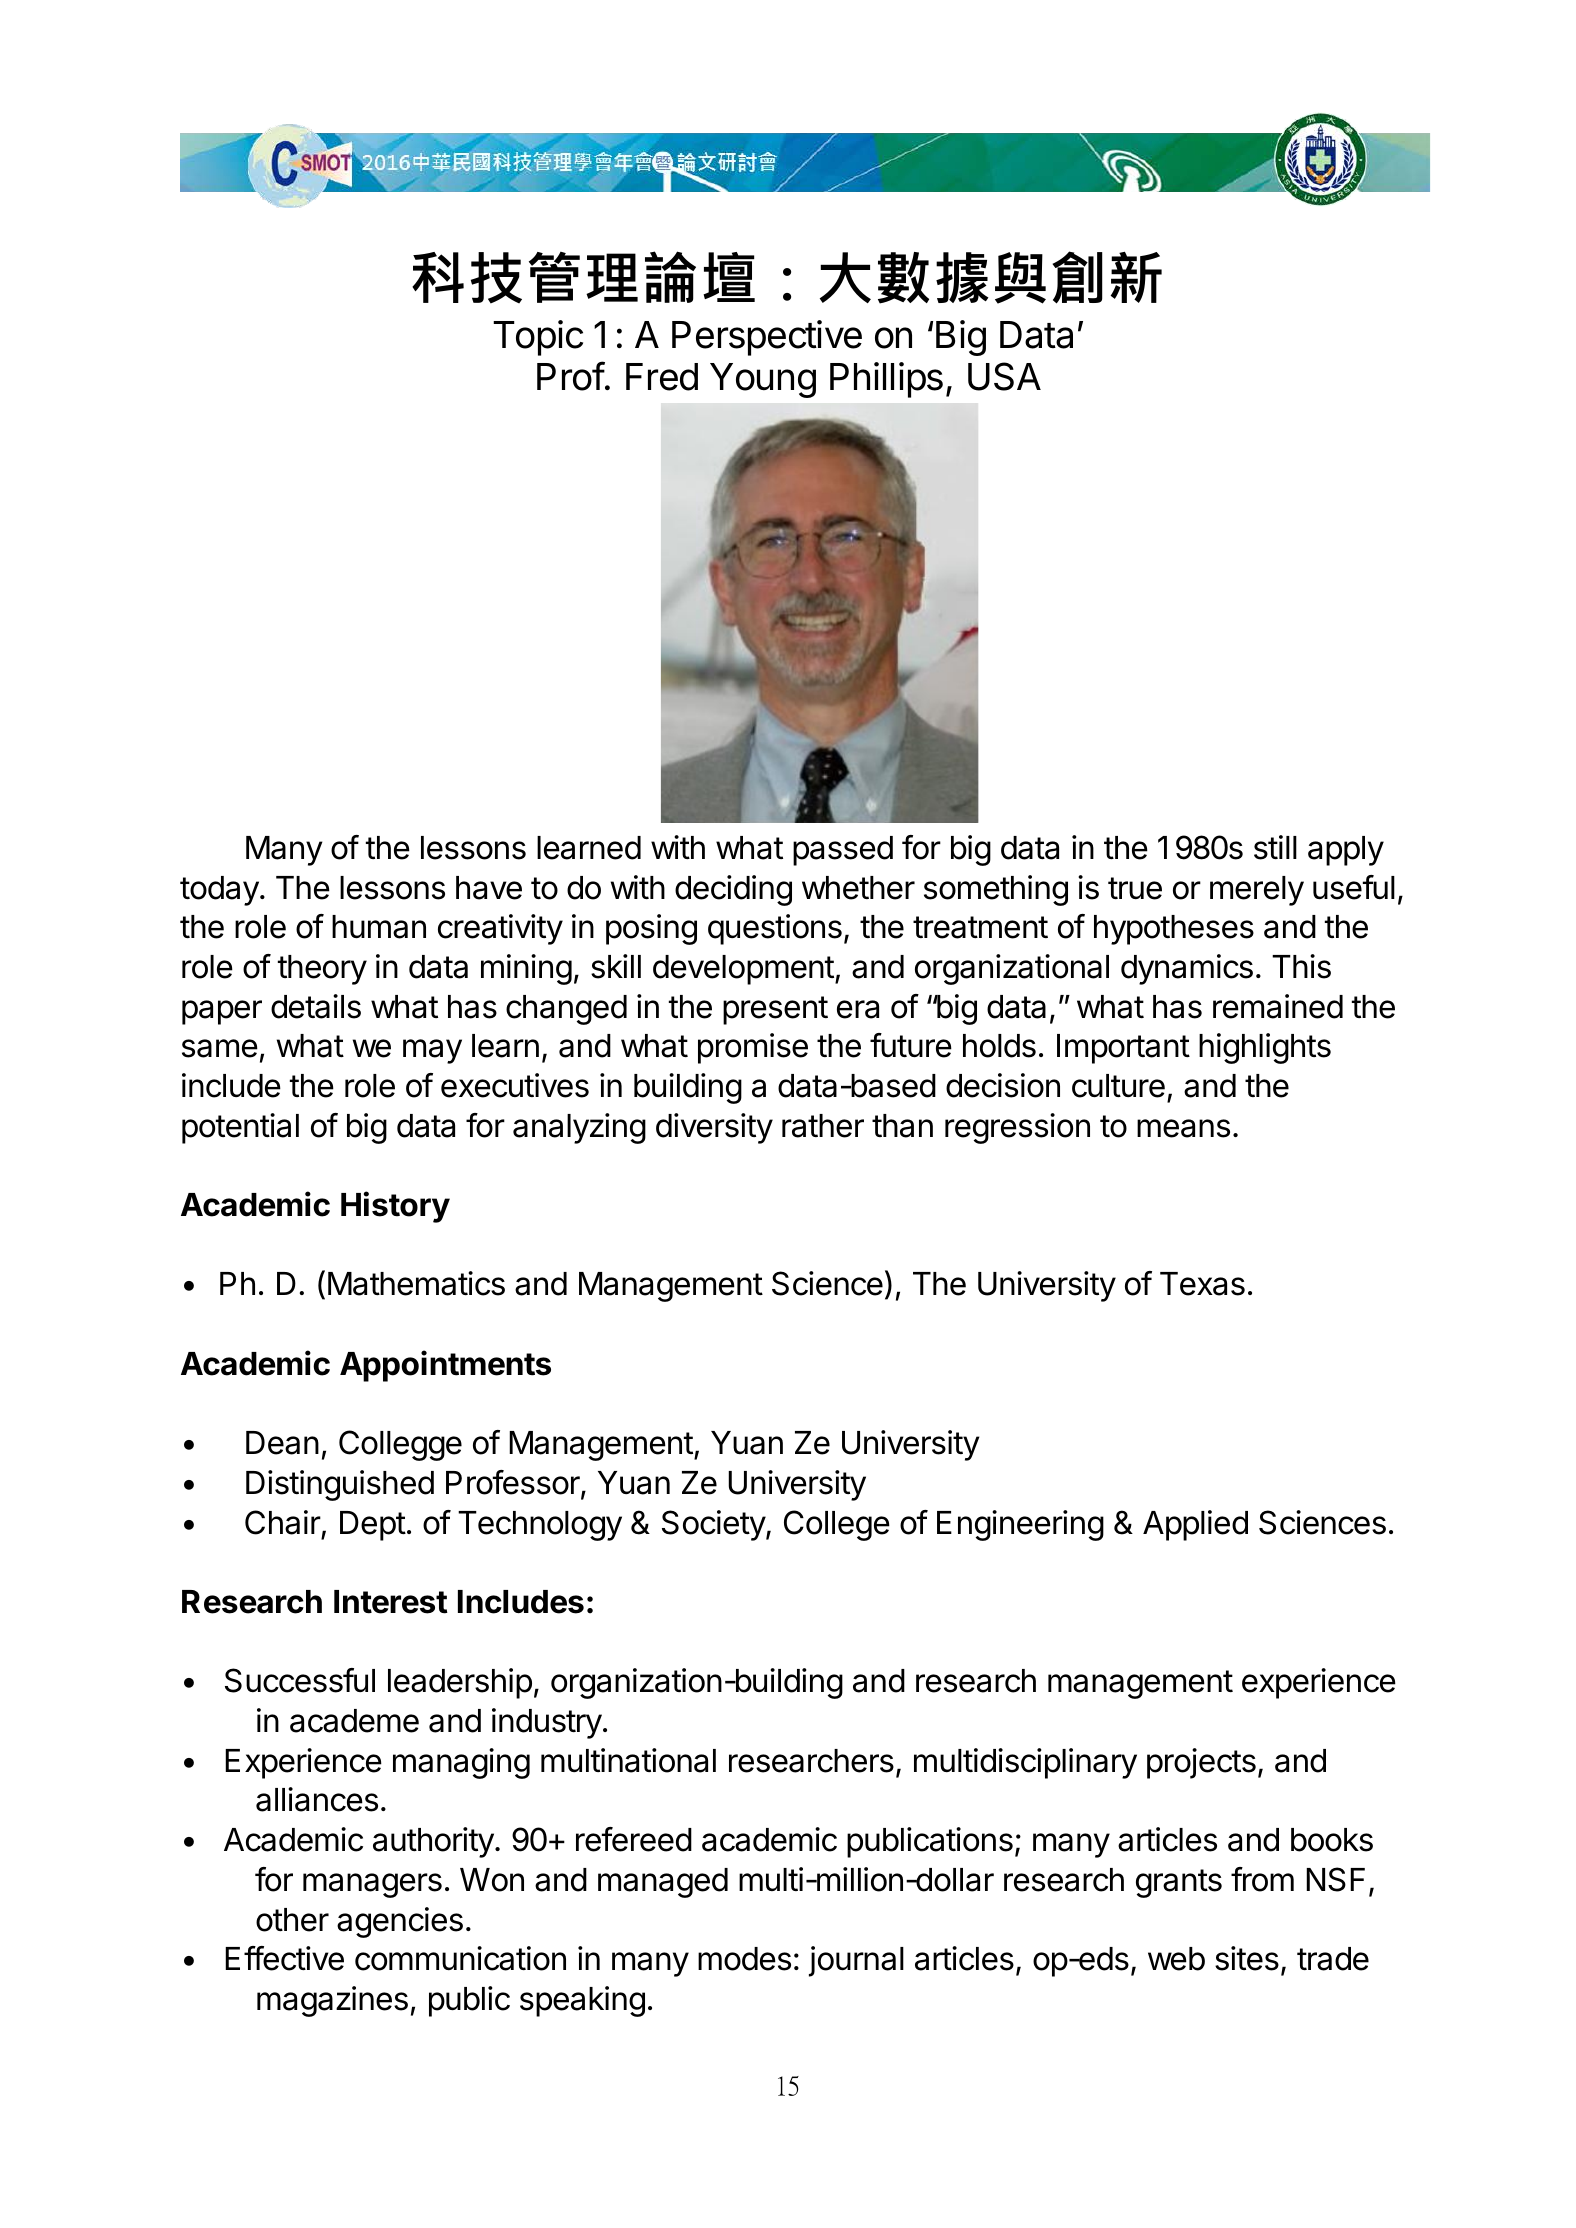  What do you see at coordinates (1275, 847) in the screenshot?
I see `still` at bounding box center [1275, 847].
